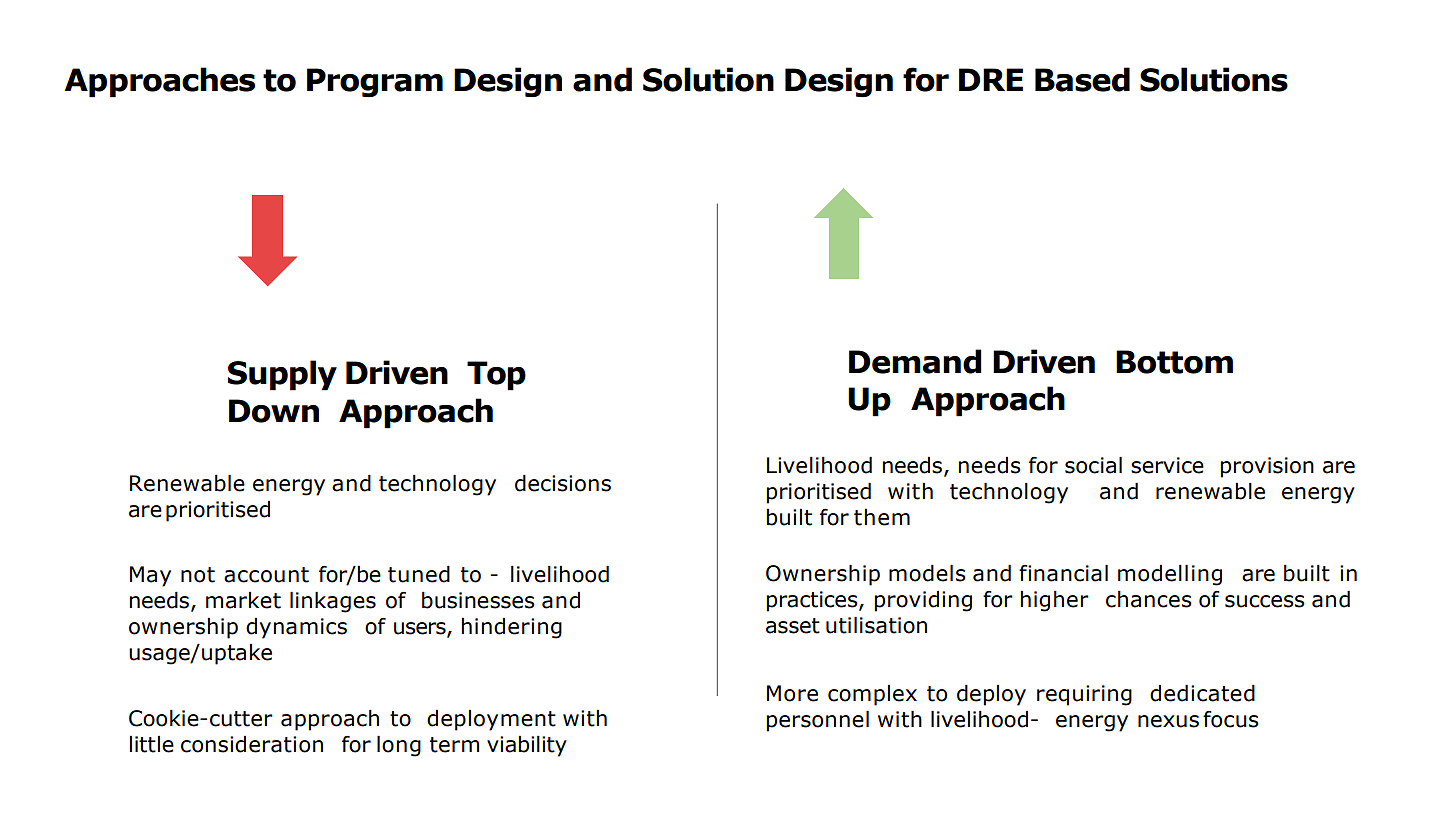  What do you see at coordinates (274, 411) in the image?
I see `Down` at bounding box center [274, 411].
